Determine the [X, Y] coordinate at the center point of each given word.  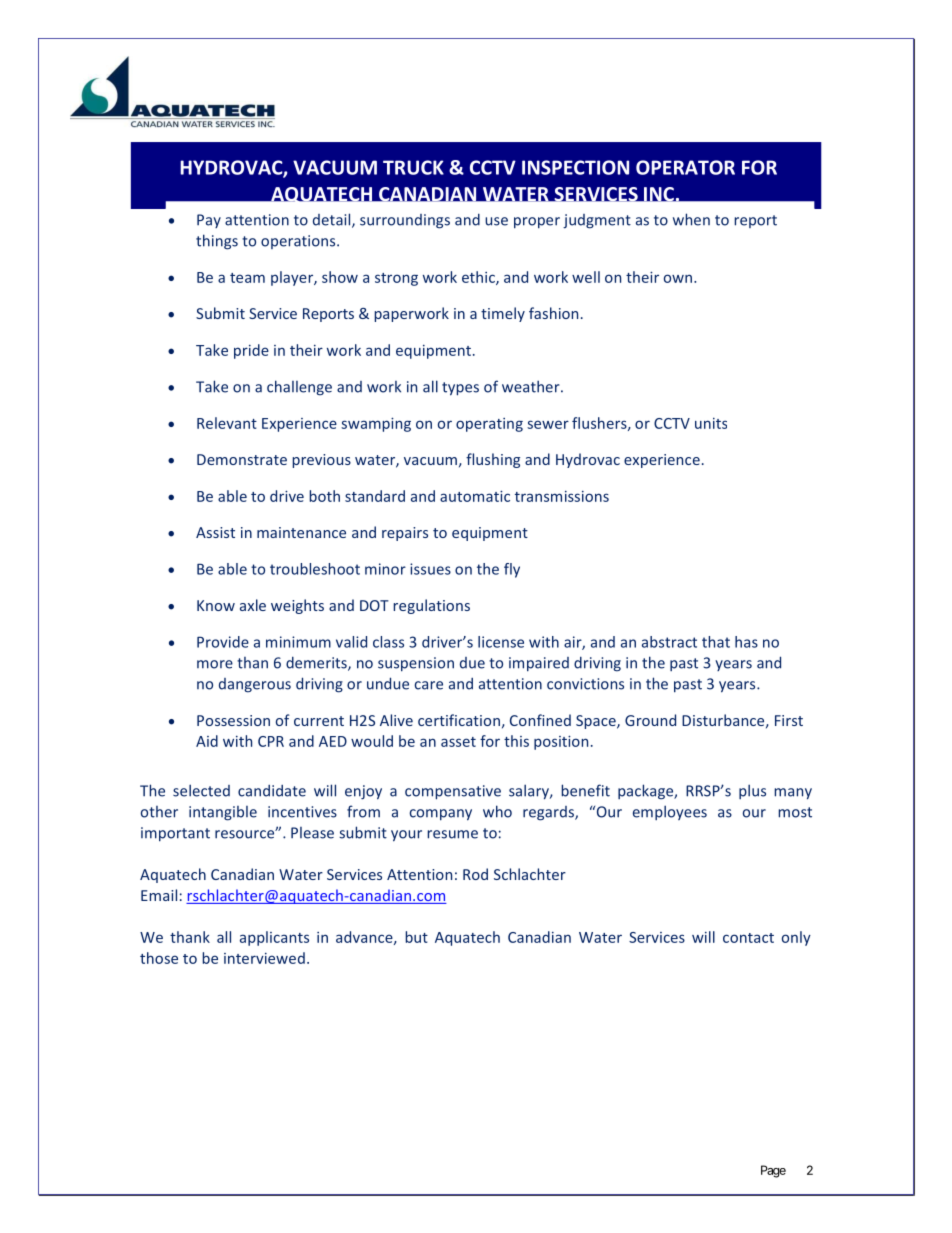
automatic [475, 496]
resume [452, 834]
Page [773, 1171]
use [496, 221]
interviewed [264, 958]
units [711, 423]
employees [670, 812]
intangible [223, 813]
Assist [215, 532]
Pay [209, 221]
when [691, 219]
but [416, 937]
